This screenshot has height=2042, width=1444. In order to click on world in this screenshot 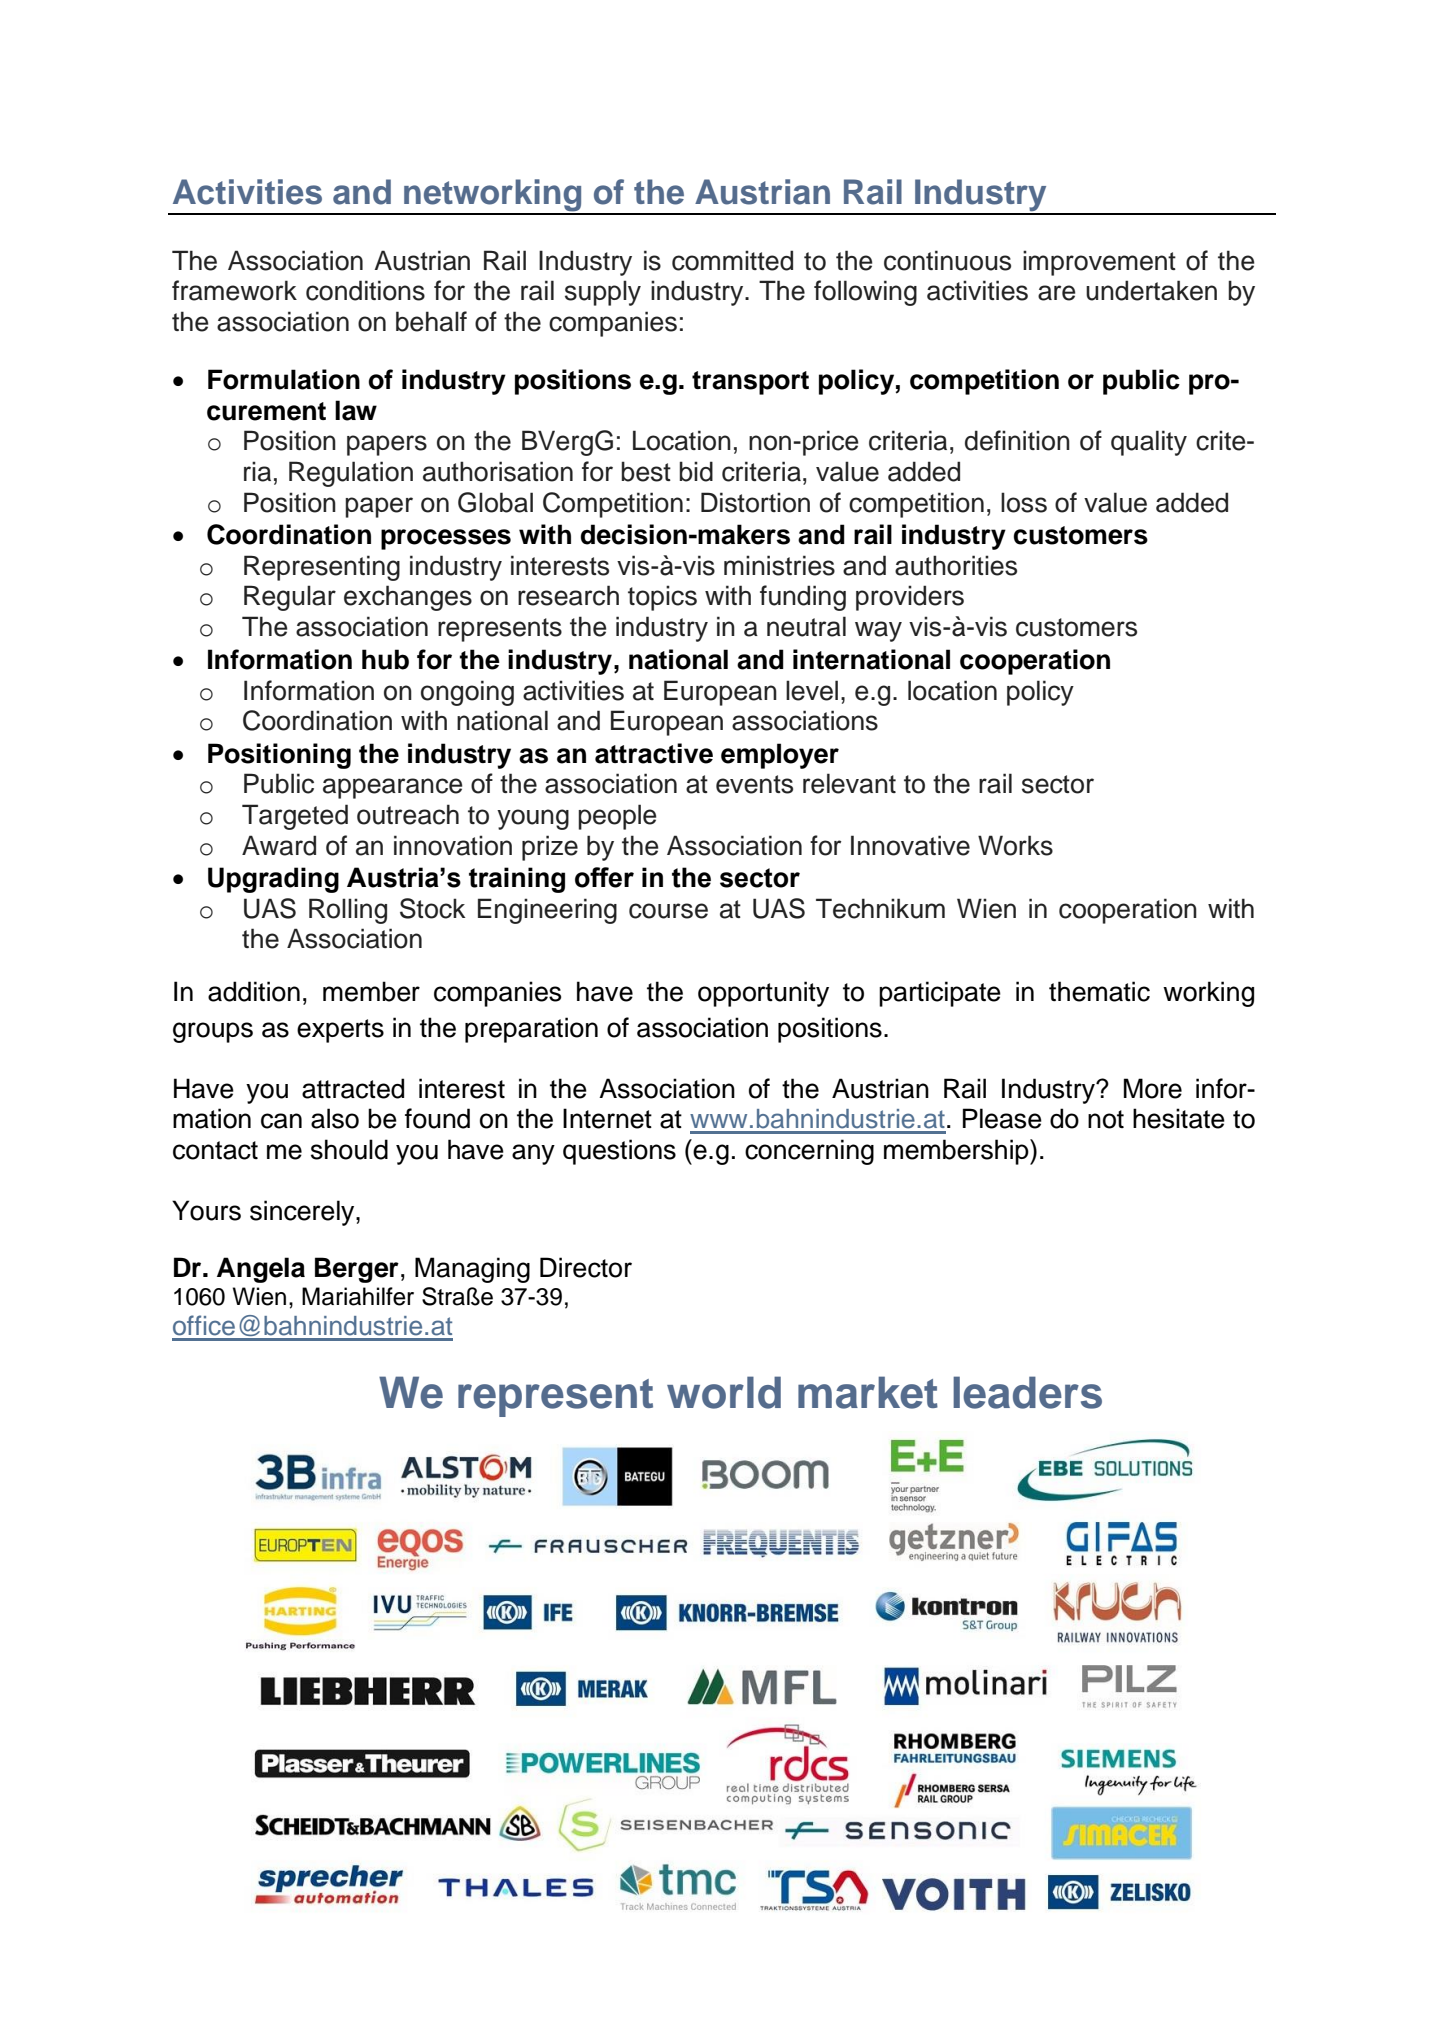, I will do `click(724, 1392)`.
